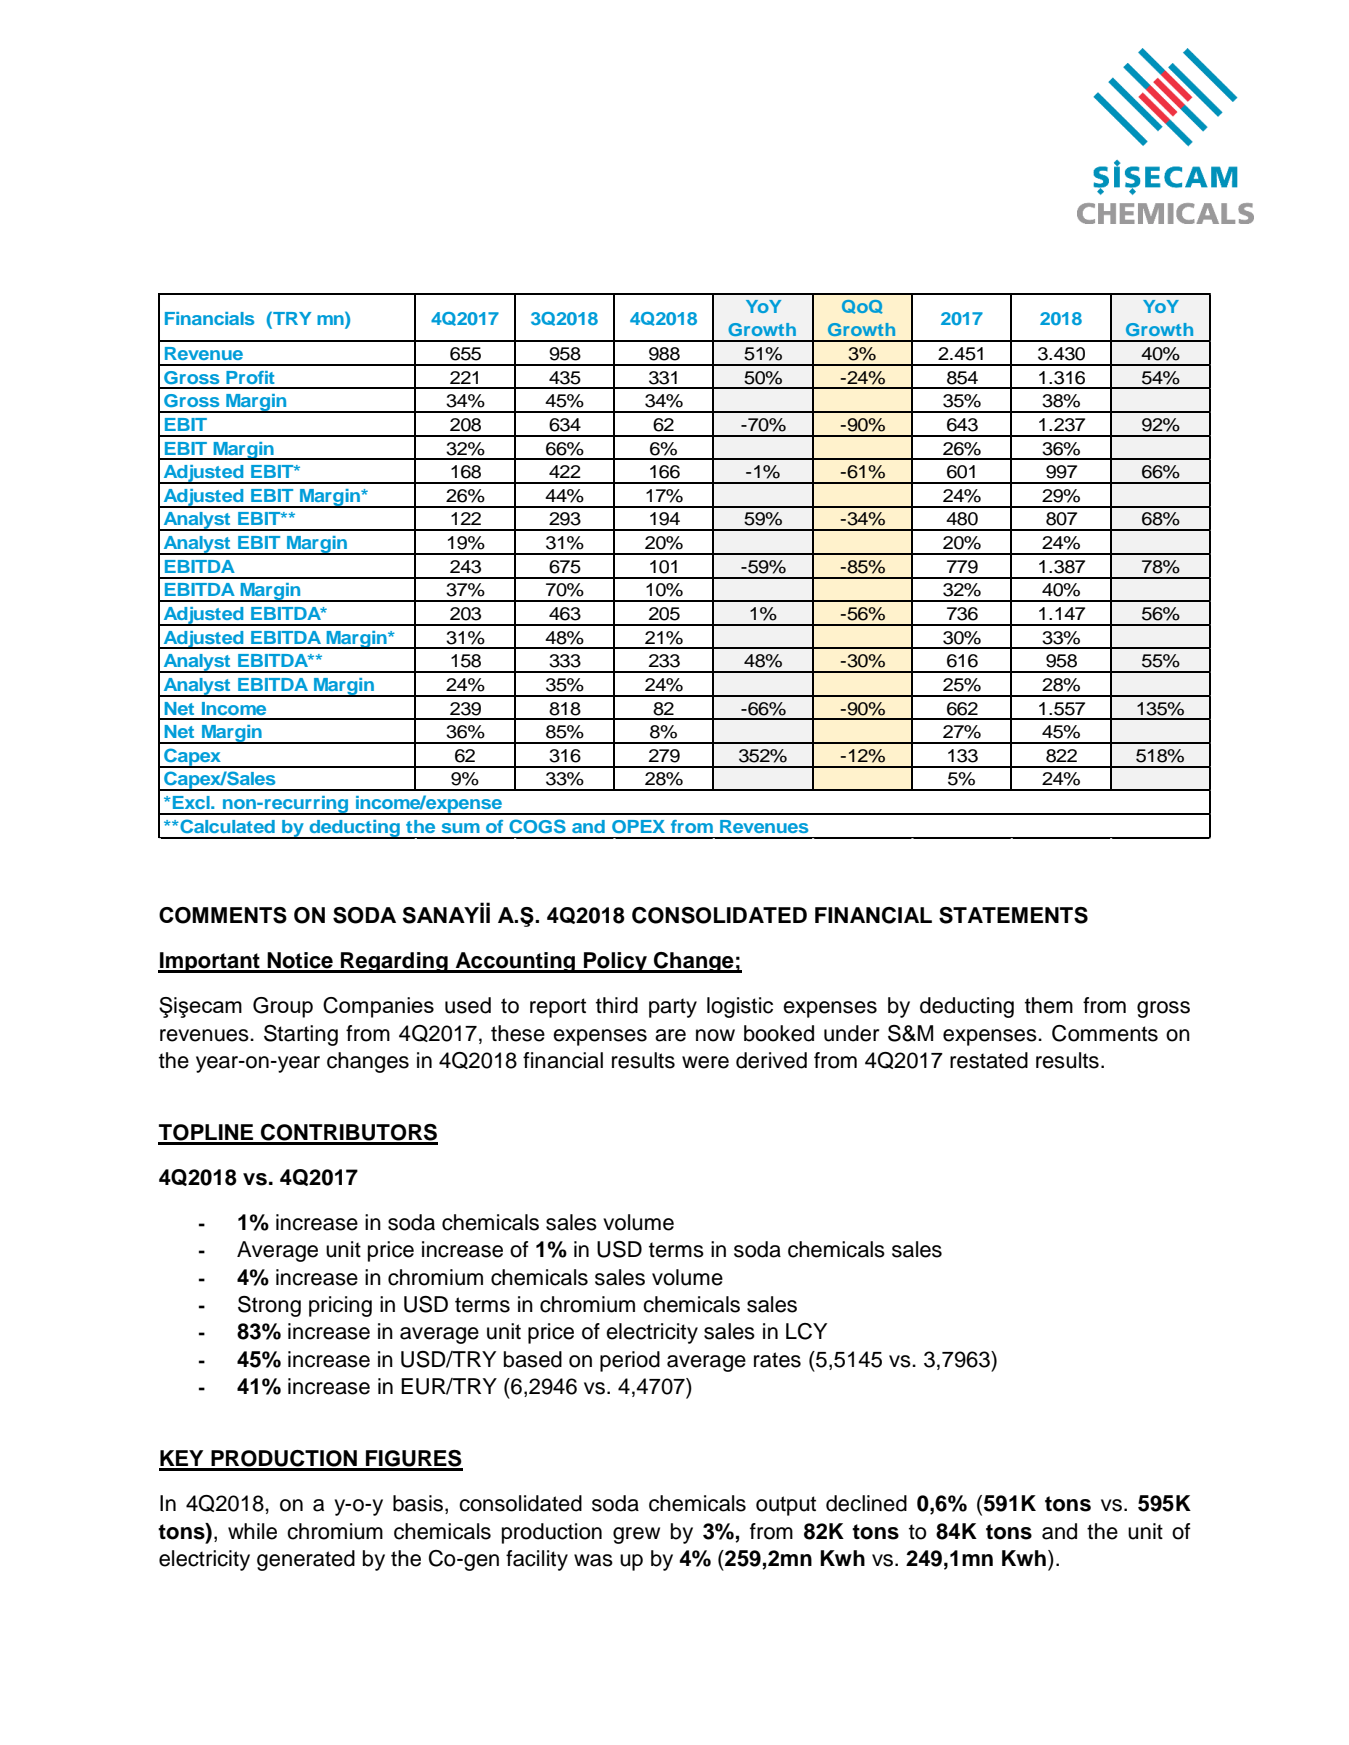 Image resolution: width=1349 pixels, height=1745 pixels. What do you see at coordinates (1049, 1005) in the screenshot?
I see `them` at bounding box center [1049, 1005].
